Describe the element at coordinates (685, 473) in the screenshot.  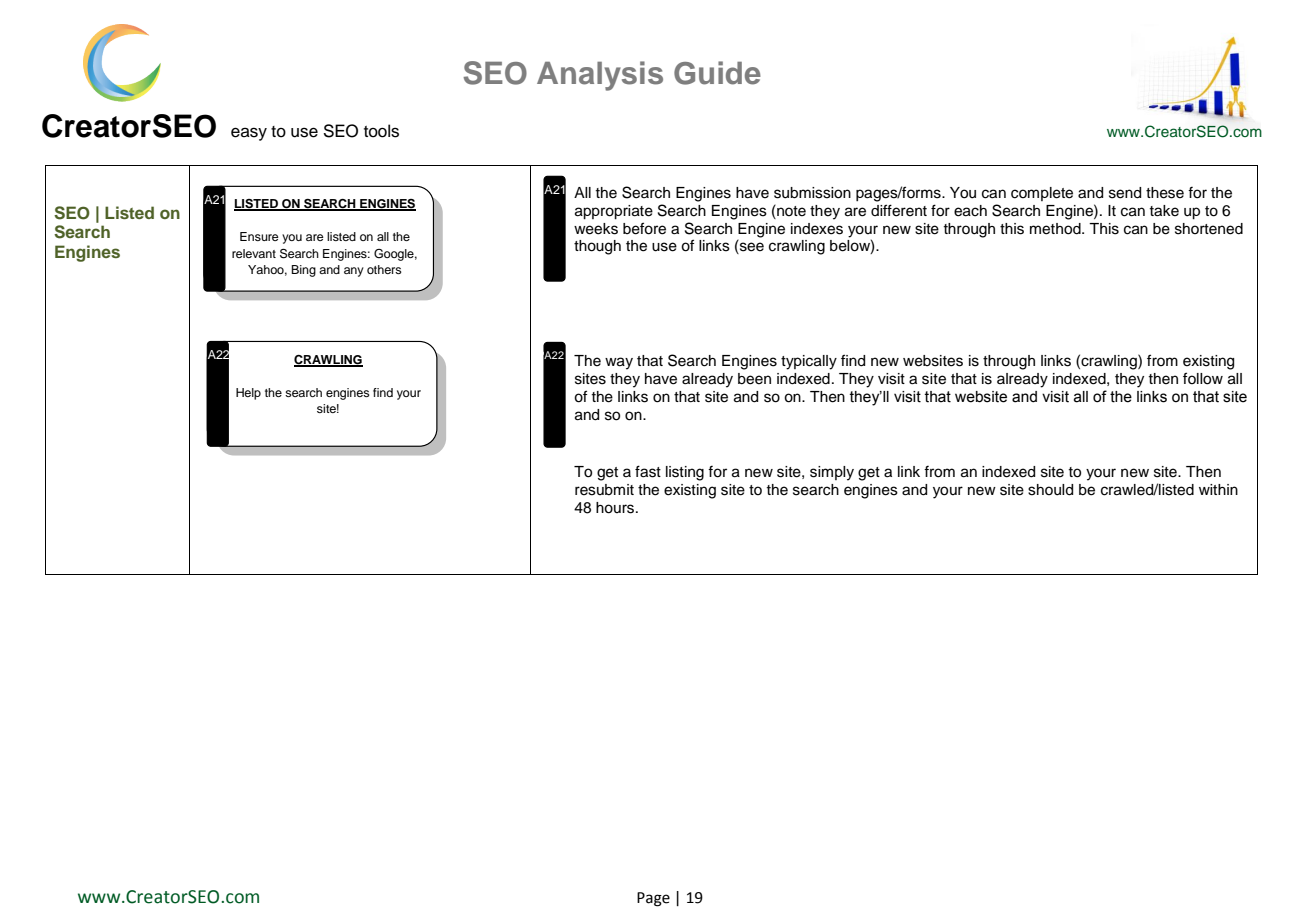
I see `listing` at that location.
